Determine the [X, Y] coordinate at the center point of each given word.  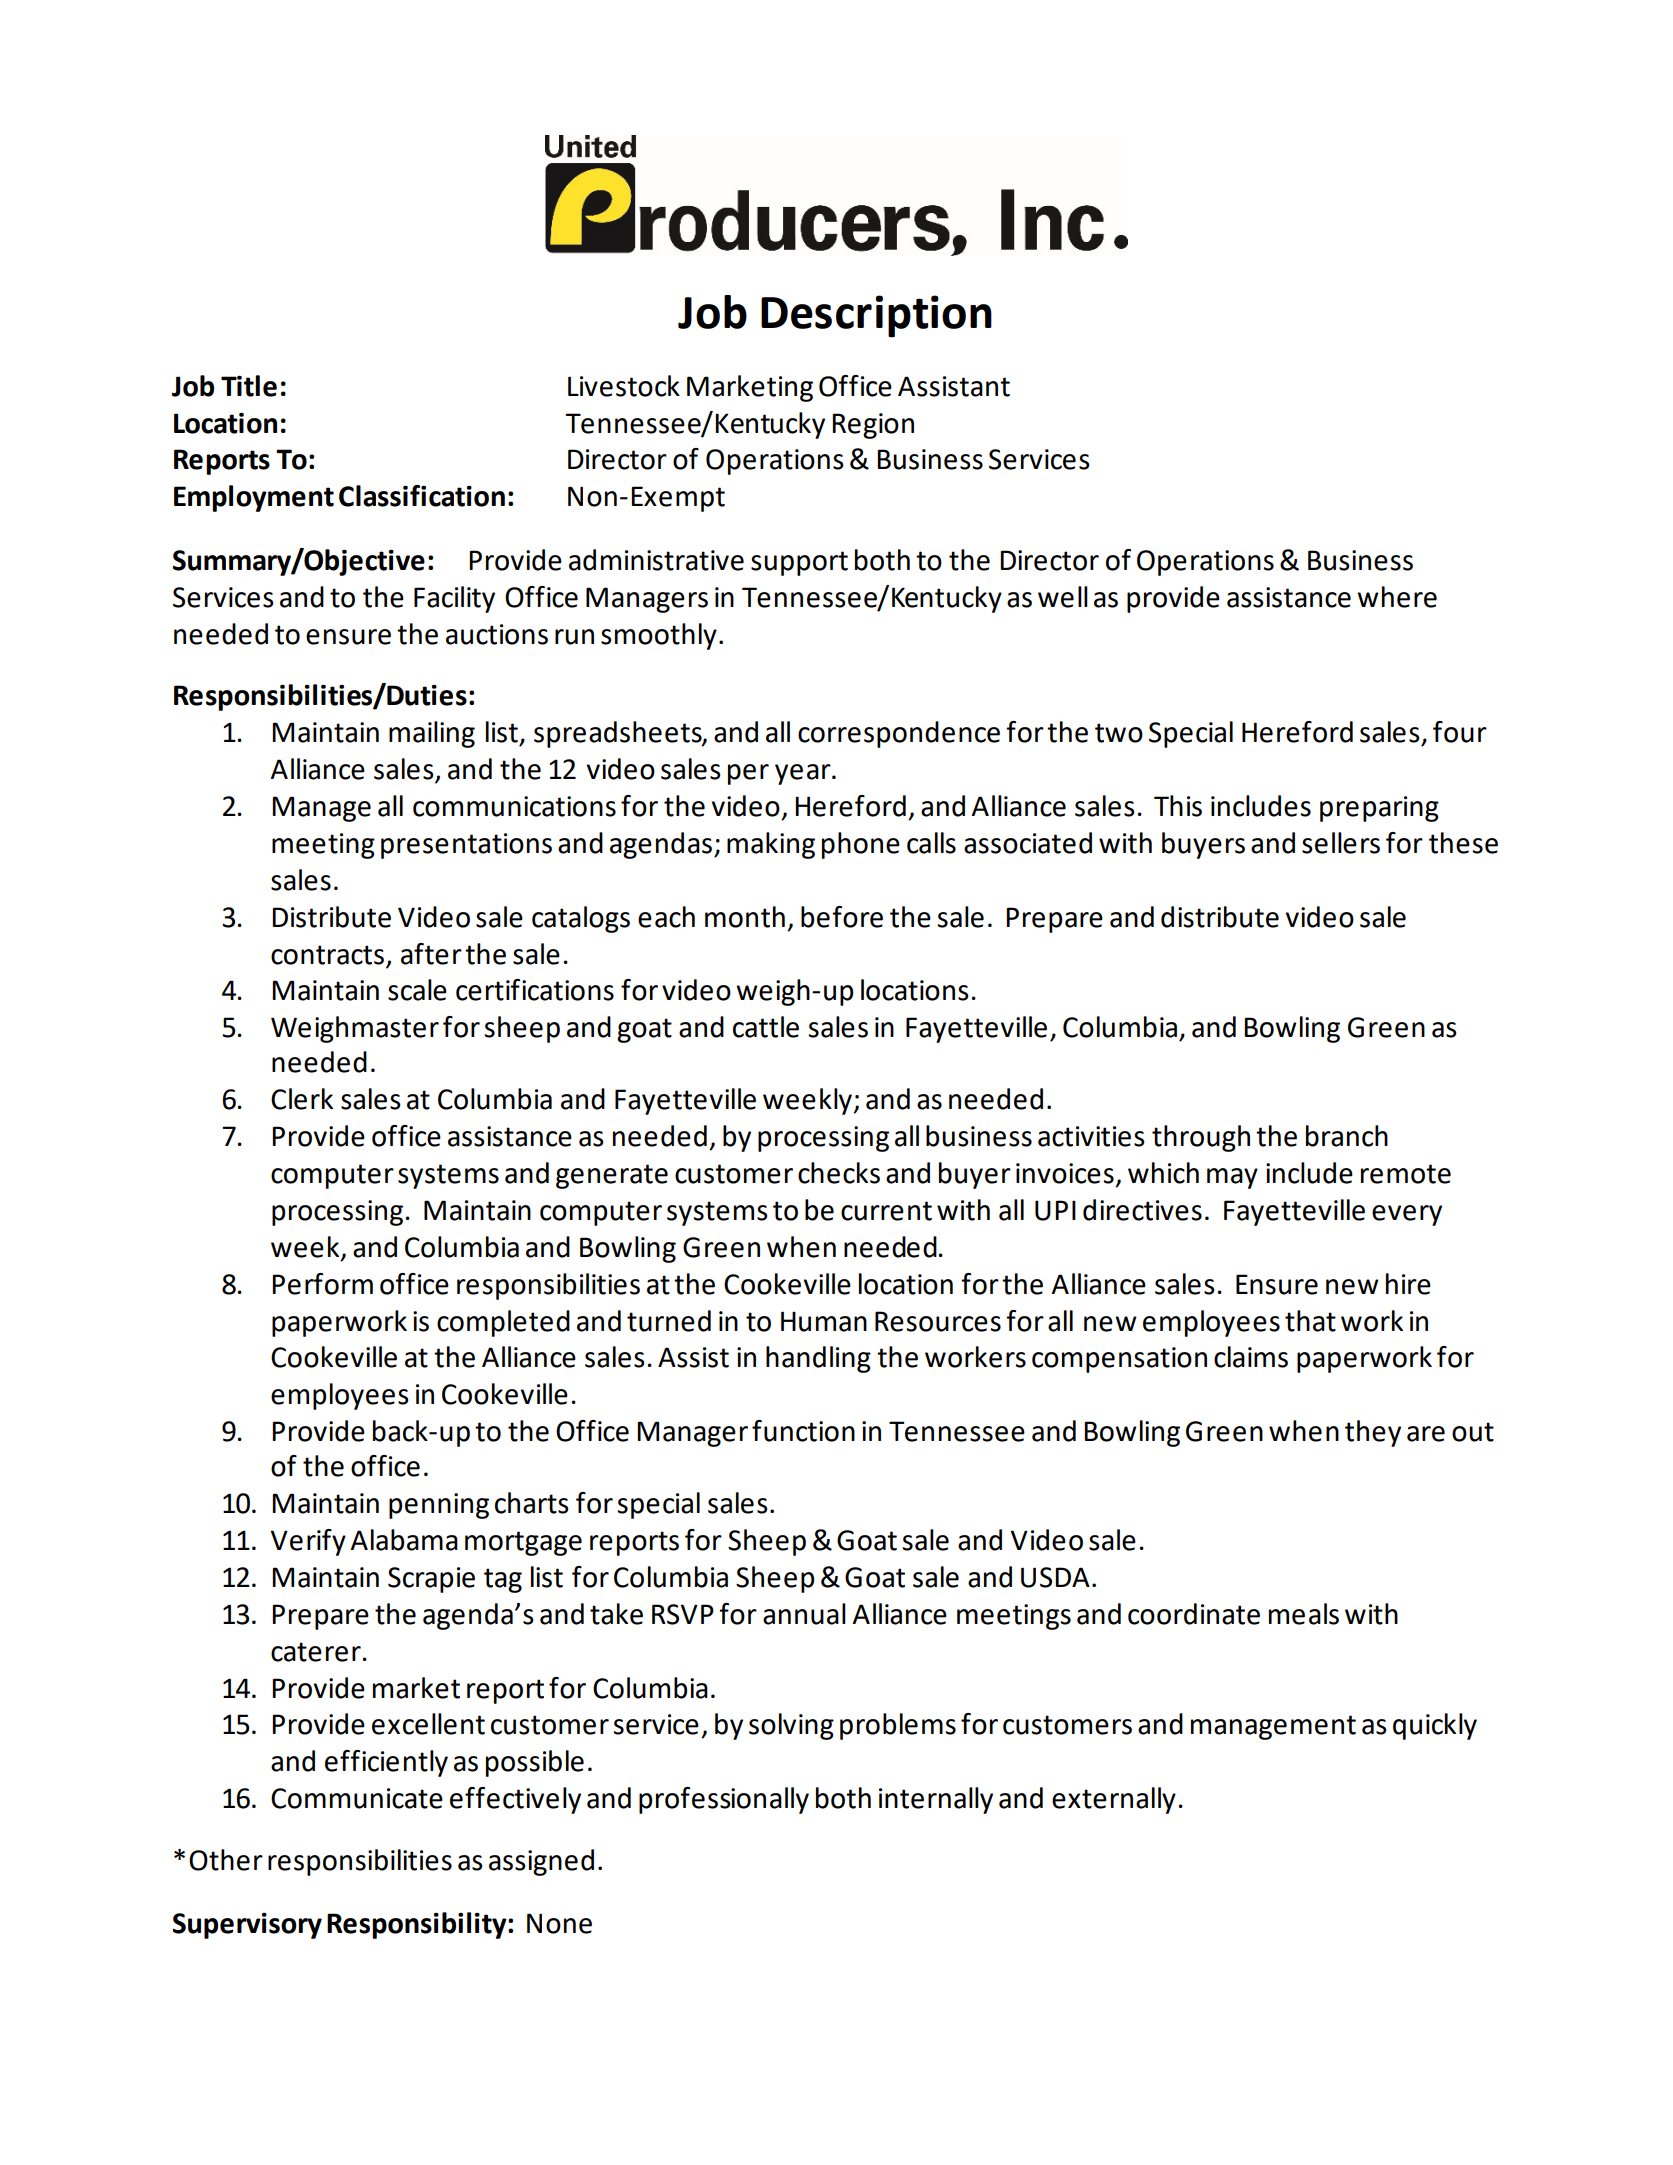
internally [936, 1800]
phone [861, 845]
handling [818, 1359]
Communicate [357, 1798]
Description [876, 316]
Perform [322, 1284]
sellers [1341, 843]
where [1397, 597]
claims [1251, 1357]
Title [249, 386]
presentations [466, 846]
